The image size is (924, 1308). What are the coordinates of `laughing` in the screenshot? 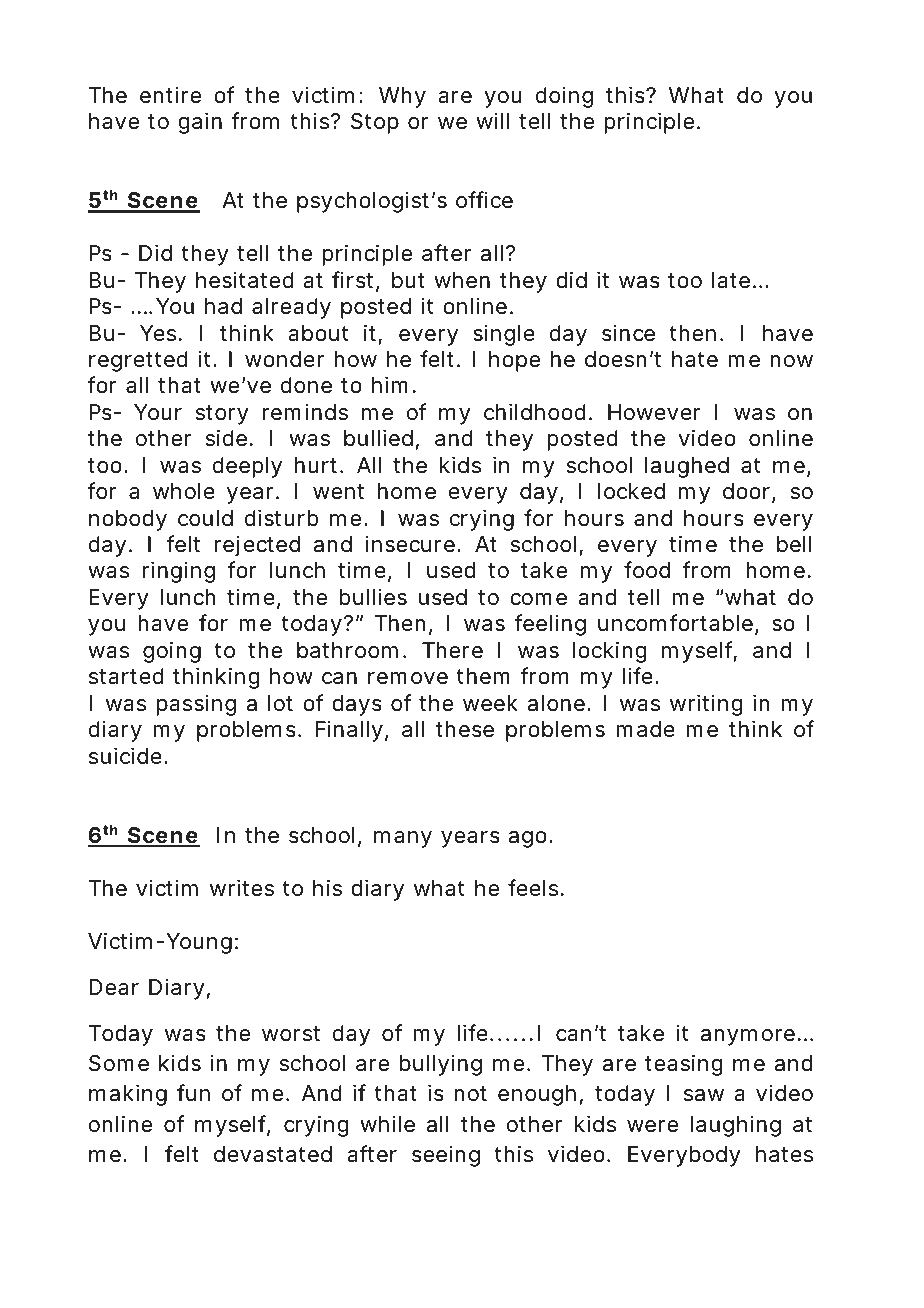 It's located at (736, 1126).
